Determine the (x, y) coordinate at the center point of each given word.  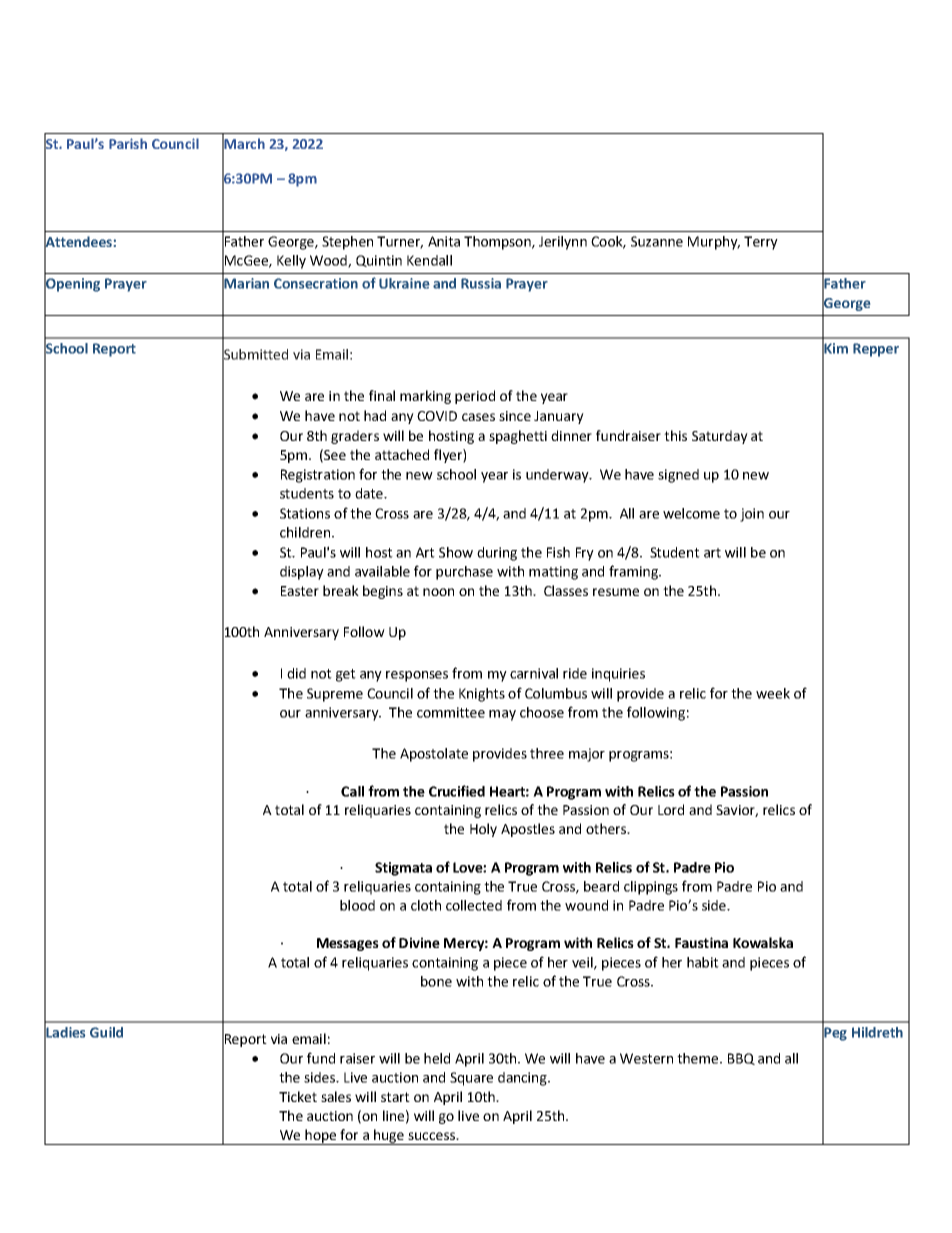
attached (402, 454)
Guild (106, 1032)
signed (678, 476)
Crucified (457, 791)
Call (352, 791)
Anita (444, 241)
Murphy (714, 243)
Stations (305, 513)
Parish (128, 143)
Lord (671, 809)
